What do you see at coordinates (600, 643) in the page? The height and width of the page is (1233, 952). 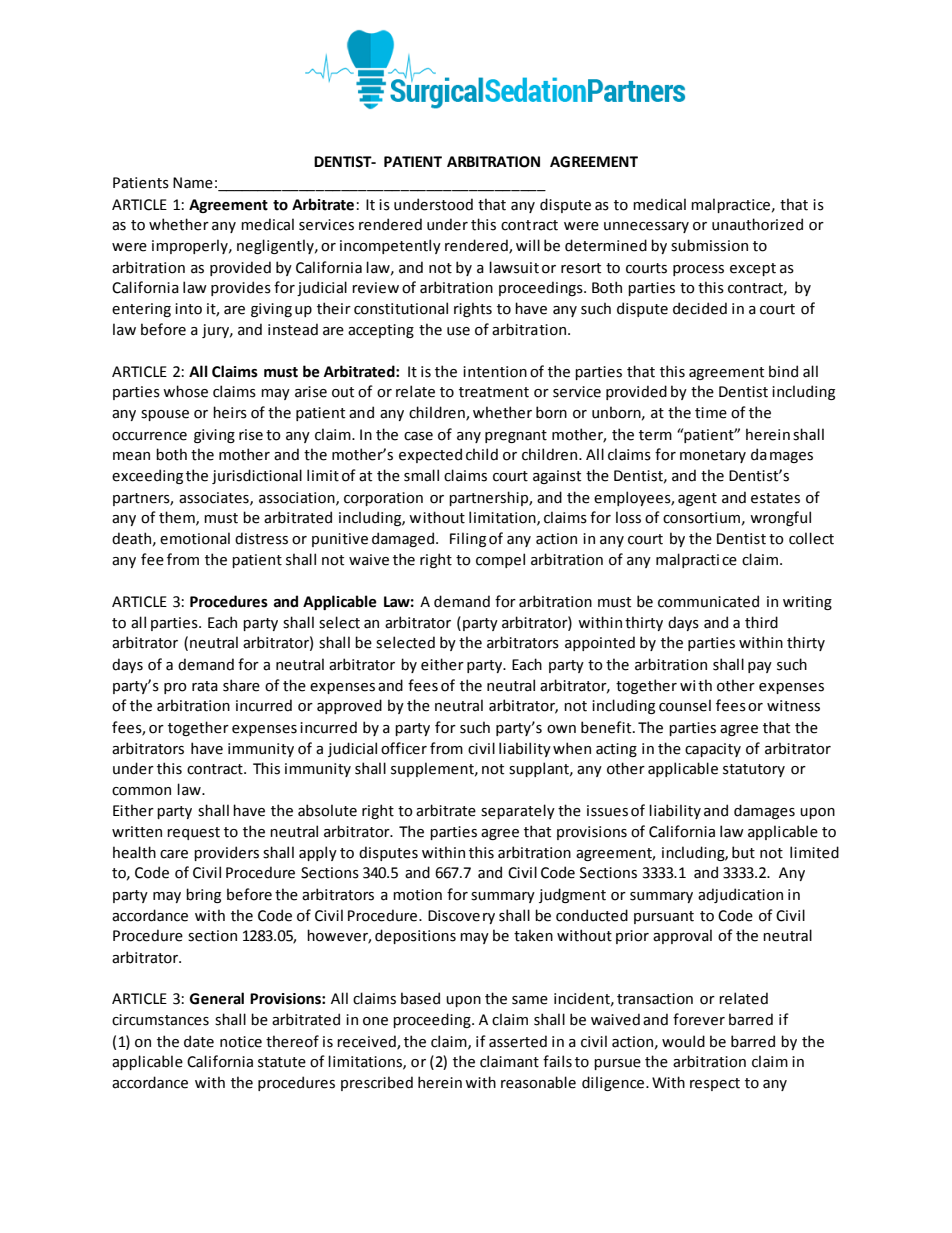 I see `appointed` at bounding box center [600, 643].
